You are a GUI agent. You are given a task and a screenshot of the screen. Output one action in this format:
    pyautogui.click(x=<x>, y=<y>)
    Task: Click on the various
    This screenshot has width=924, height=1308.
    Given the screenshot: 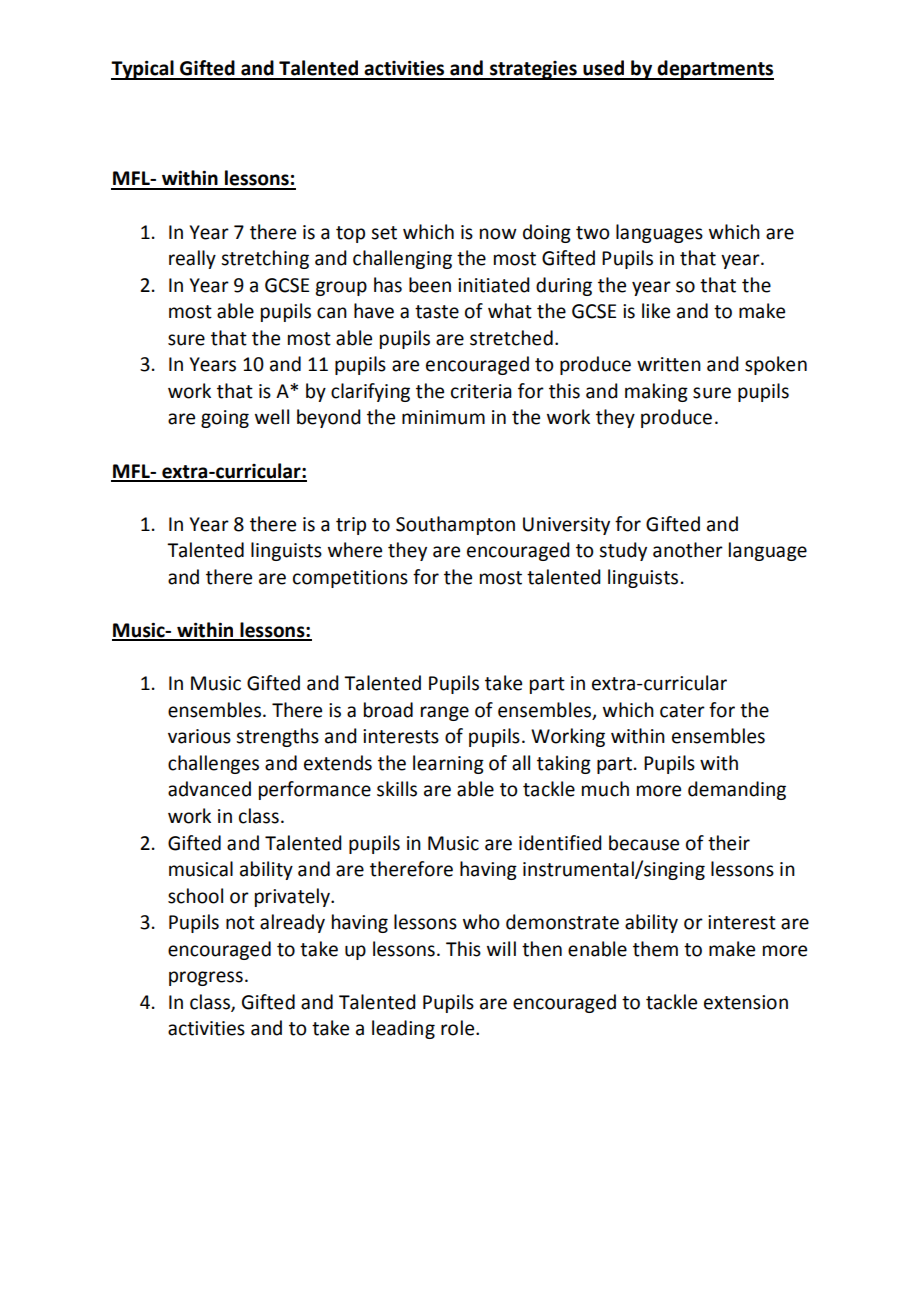 What is the action you would take?
    pyautogui.click(x=199, y=736)
